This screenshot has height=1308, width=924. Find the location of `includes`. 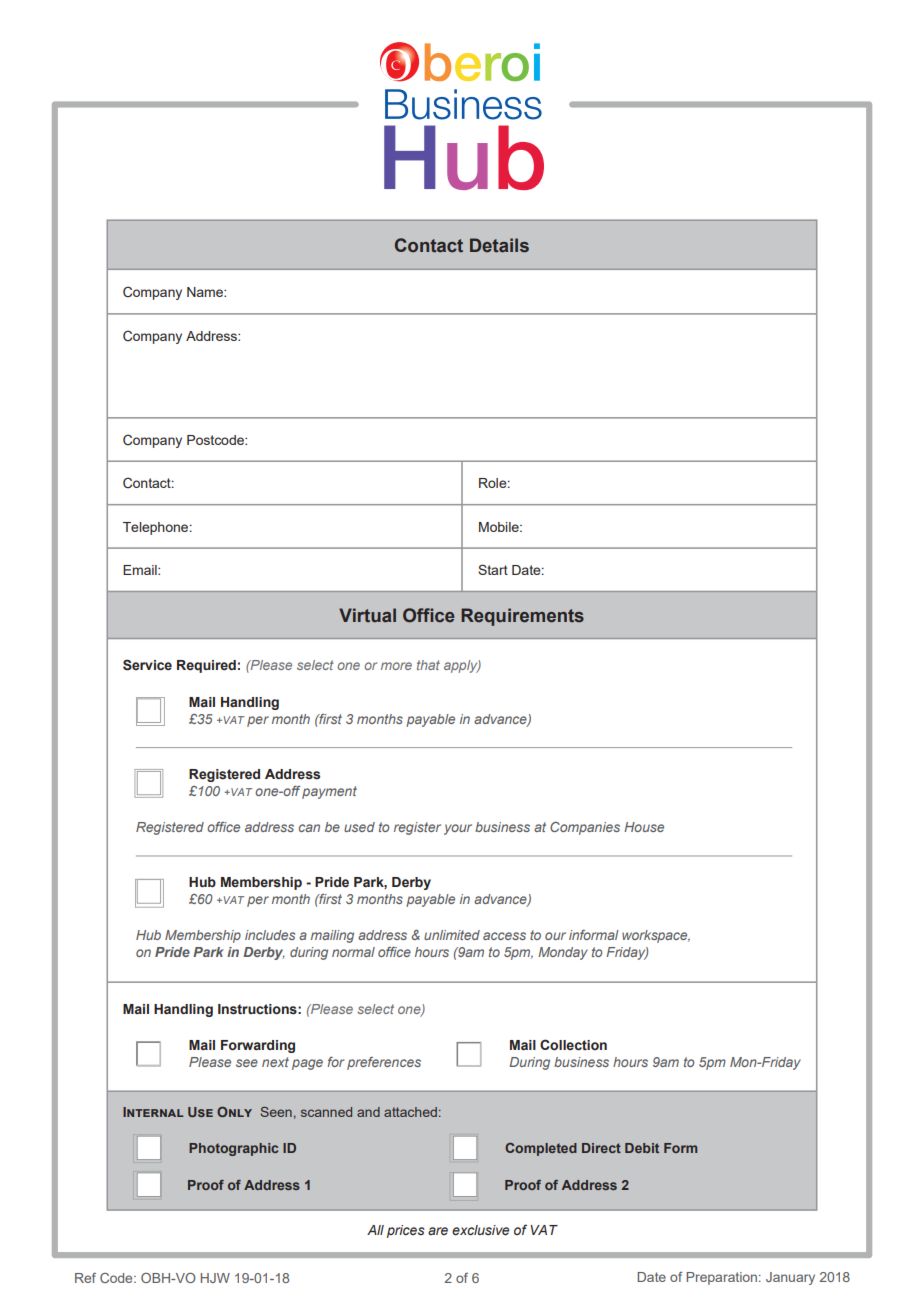

includes is located at coordinates (270, 935).
